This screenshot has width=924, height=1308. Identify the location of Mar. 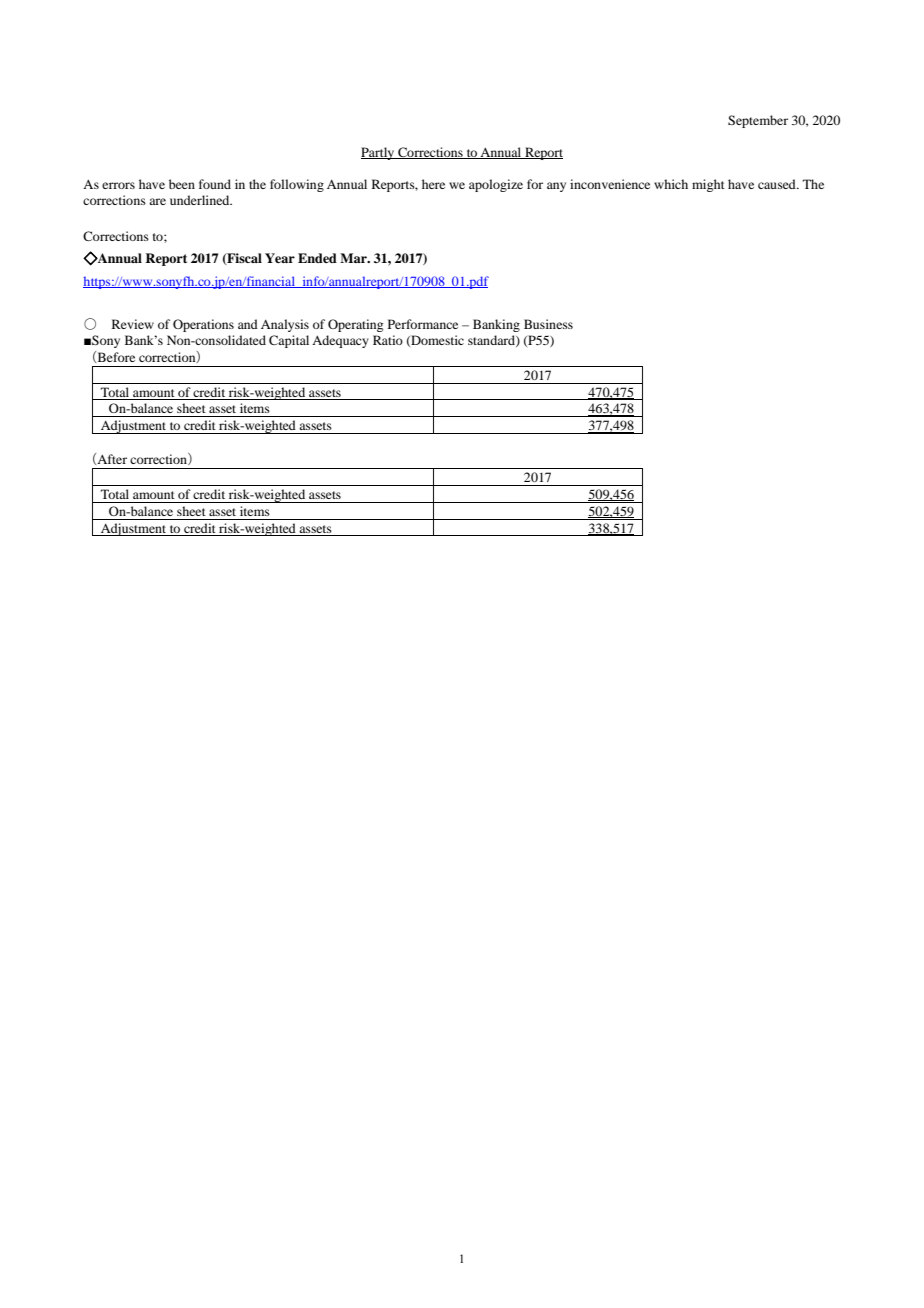
(354, 258).
